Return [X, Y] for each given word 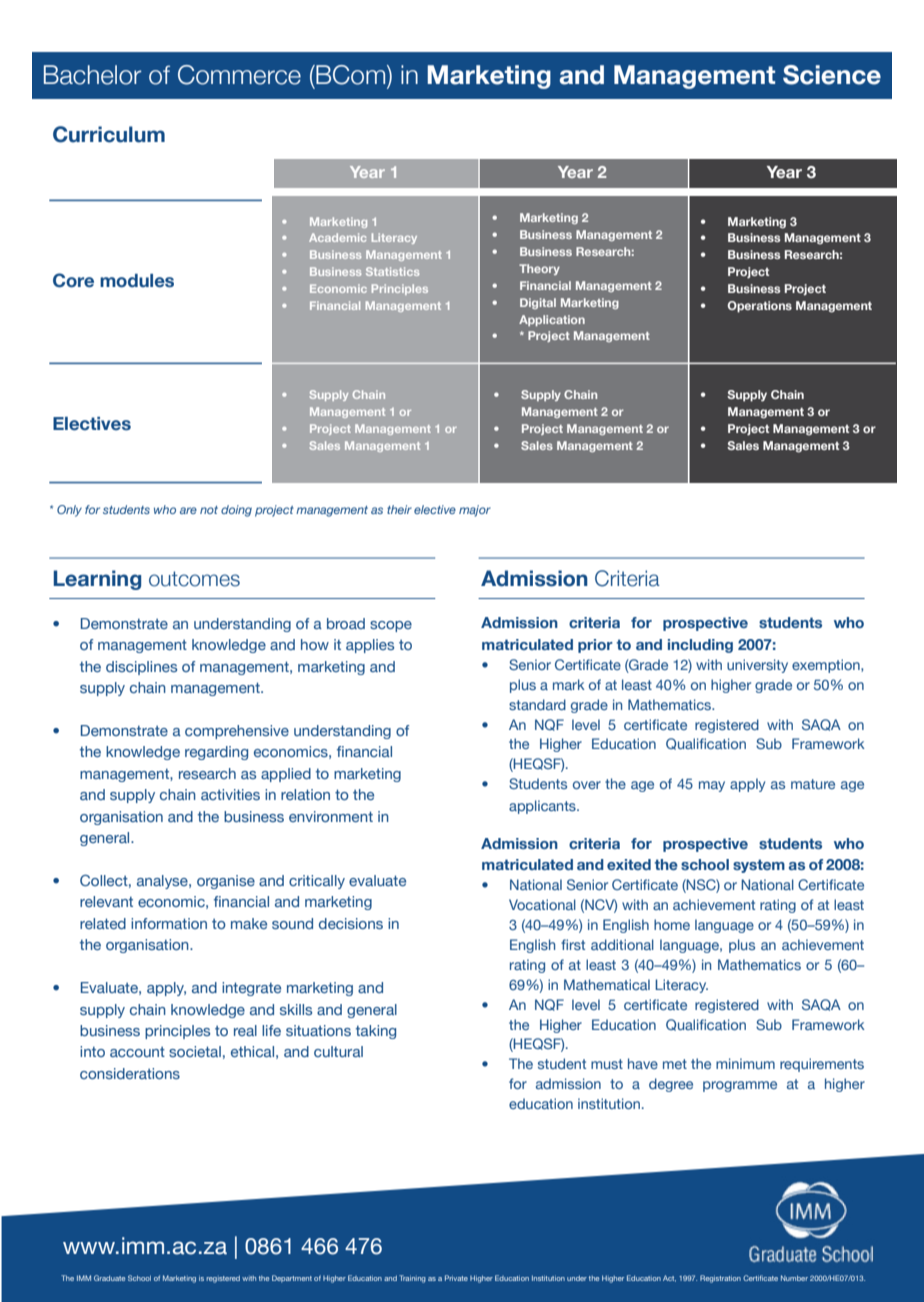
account [137, 1052]
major [475, 511]
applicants [543, 807]
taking [376, 1032]
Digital [538, 303]
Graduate [109, 1278]
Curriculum [109, 134]
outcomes [194, 579]
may [712, 786]
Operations [759, 307]
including [700, 646]
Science [832, 75]
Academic [338, 237]
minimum [745, 1063]
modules [137, 281]
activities [230, 794]
